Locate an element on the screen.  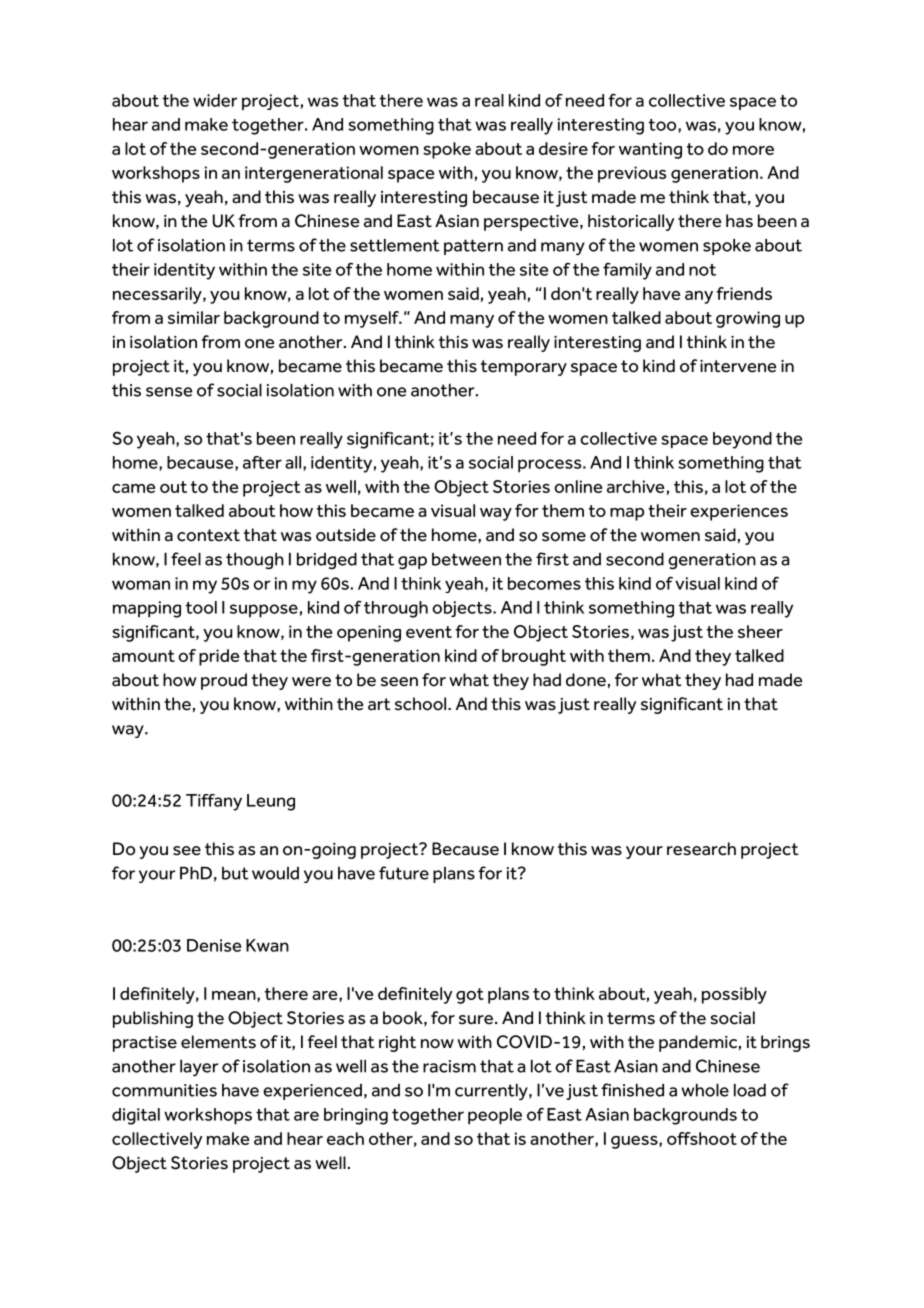
people is located at coordinates (495, 1116).
